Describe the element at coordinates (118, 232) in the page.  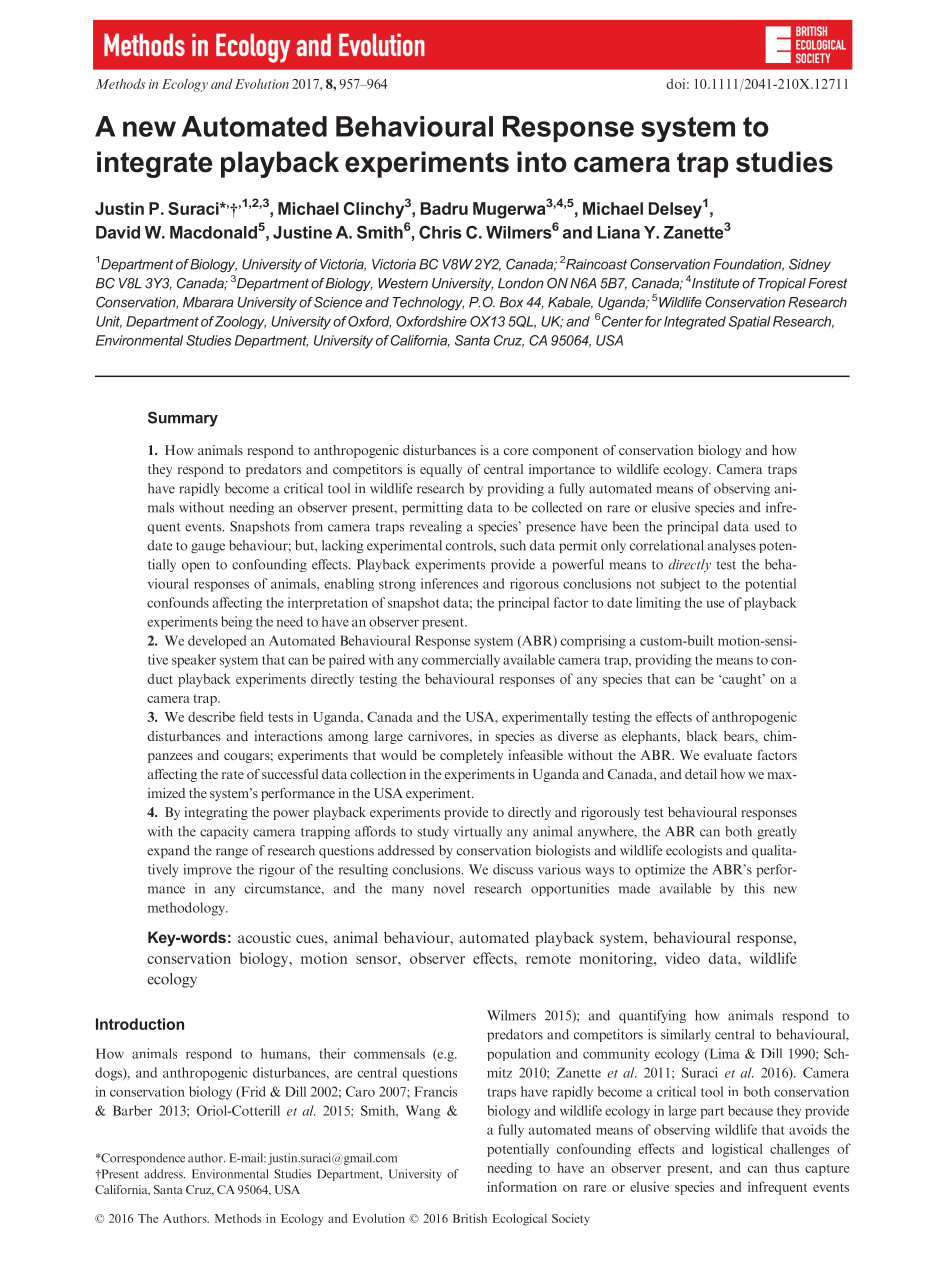
I see `David` at that location.
